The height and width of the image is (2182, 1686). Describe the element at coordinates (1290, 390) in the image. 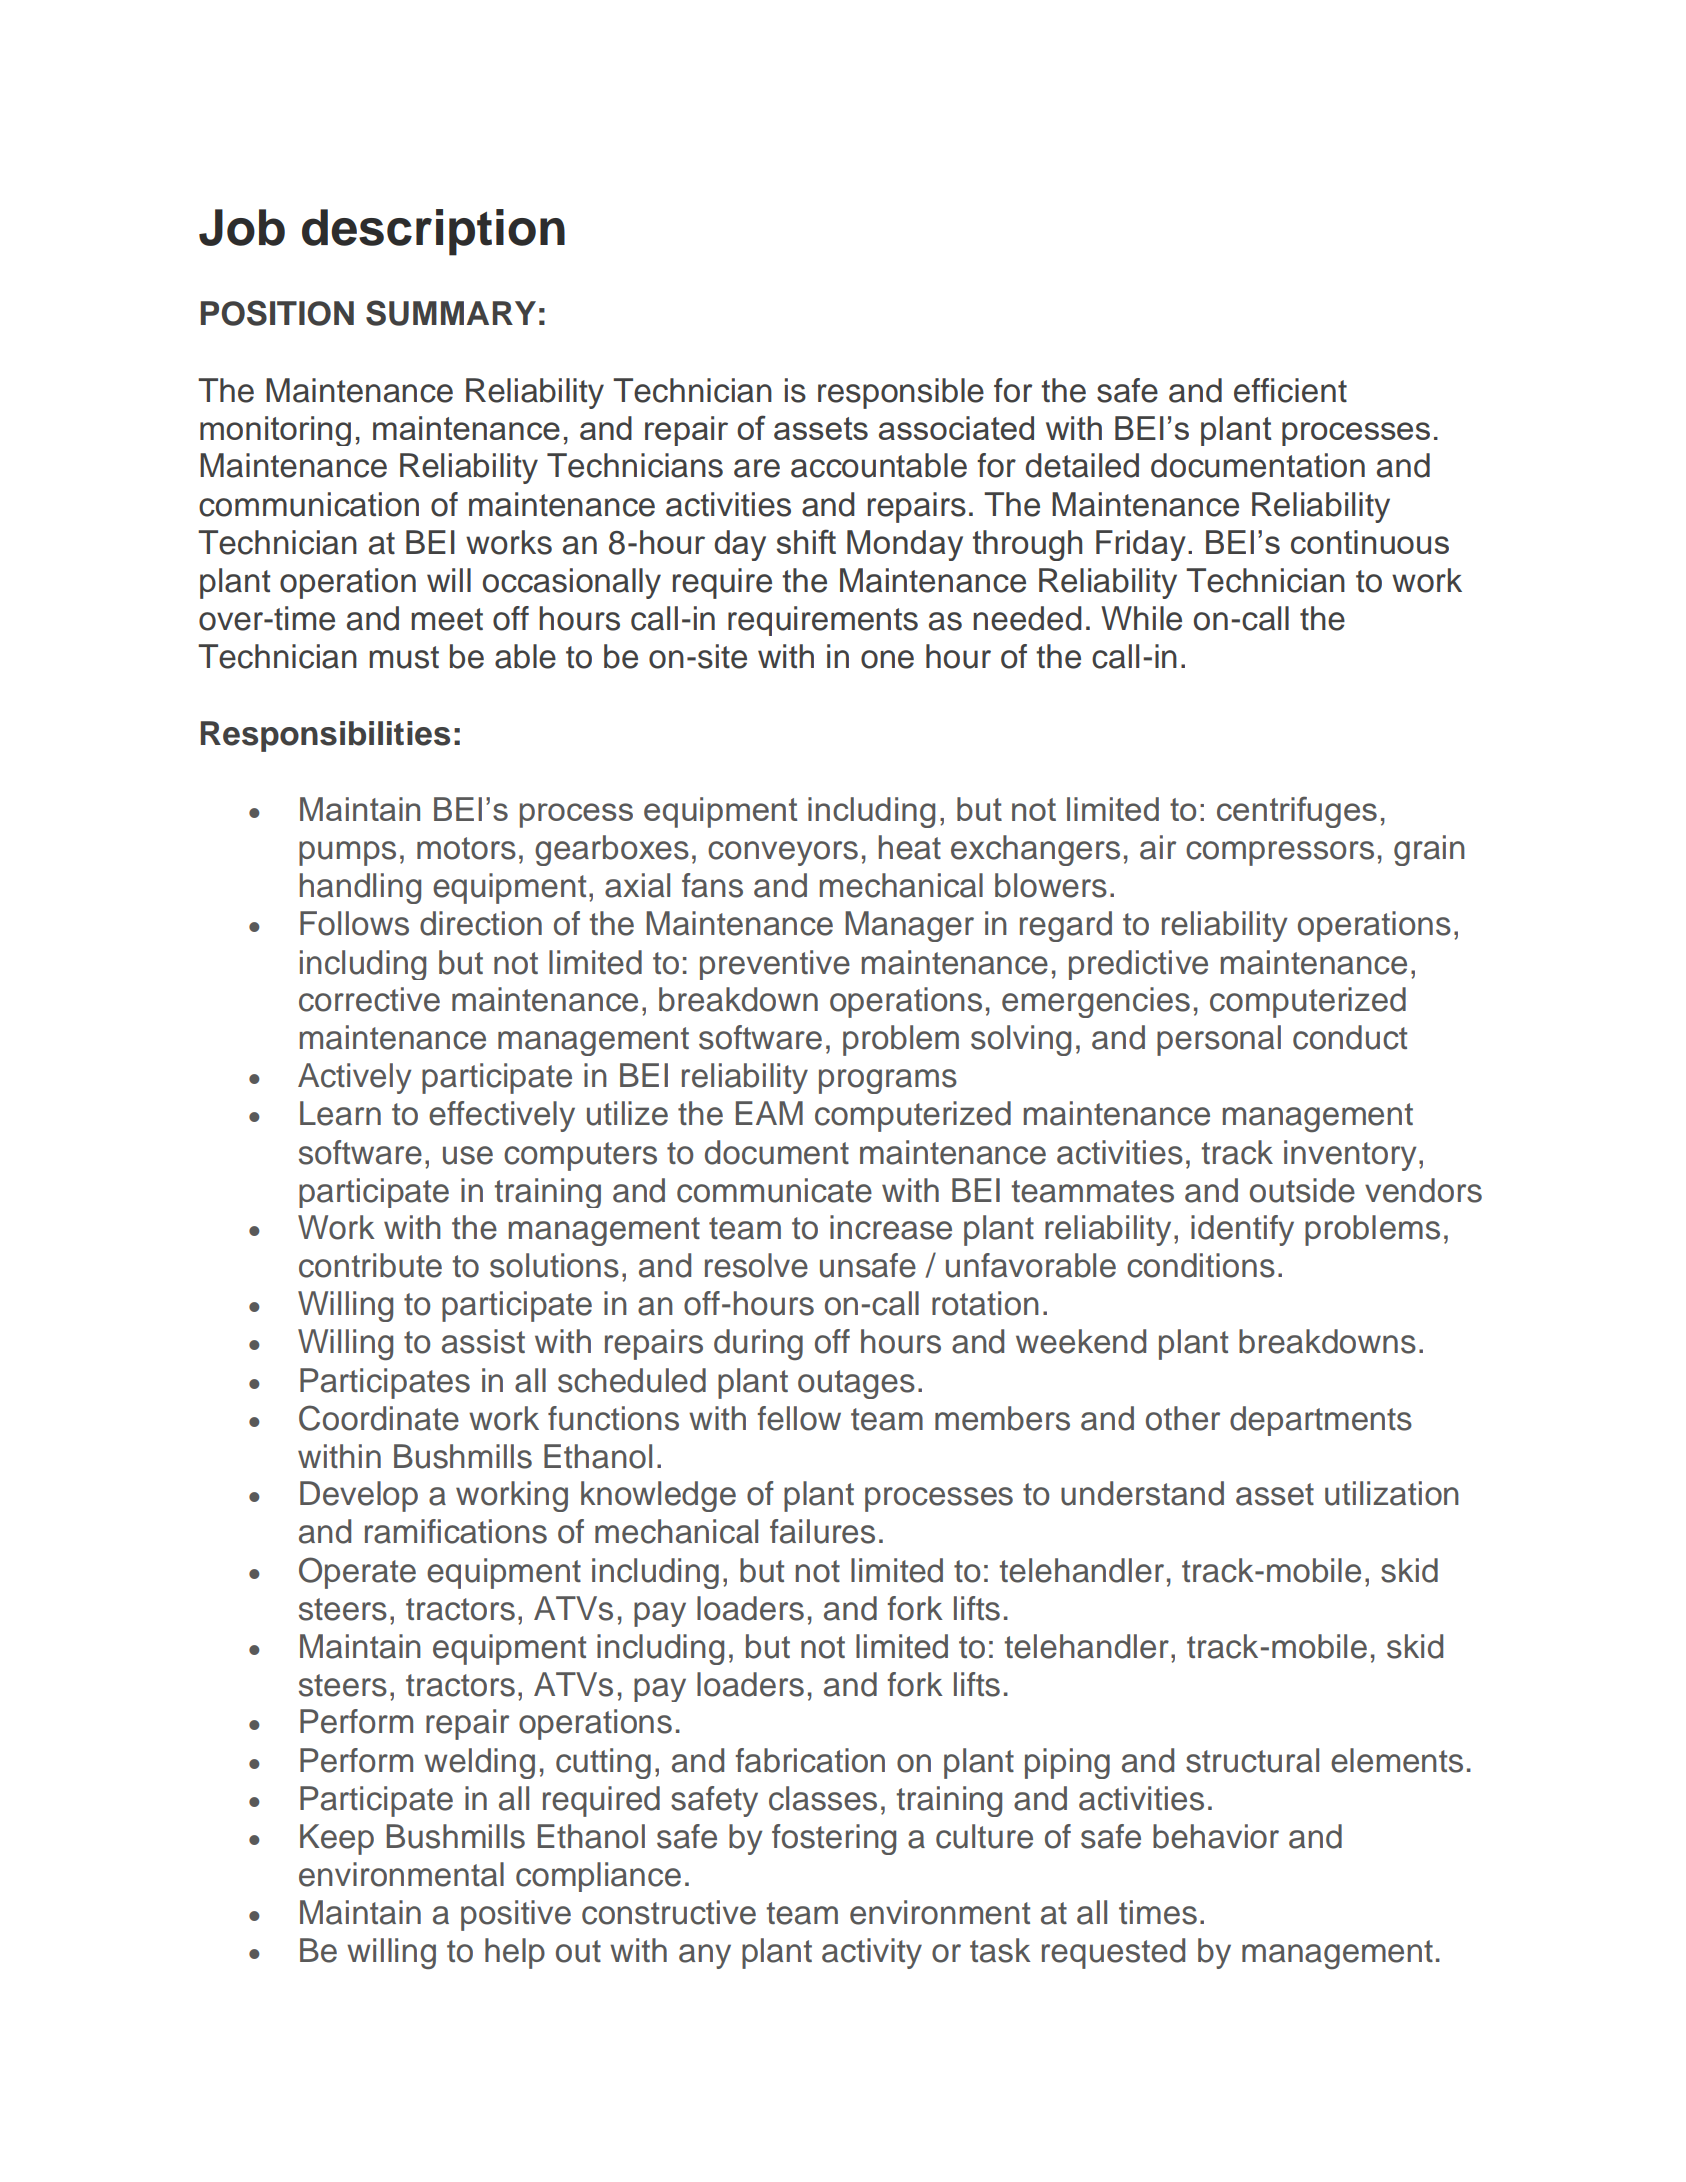

I see `efficient` at that location.
